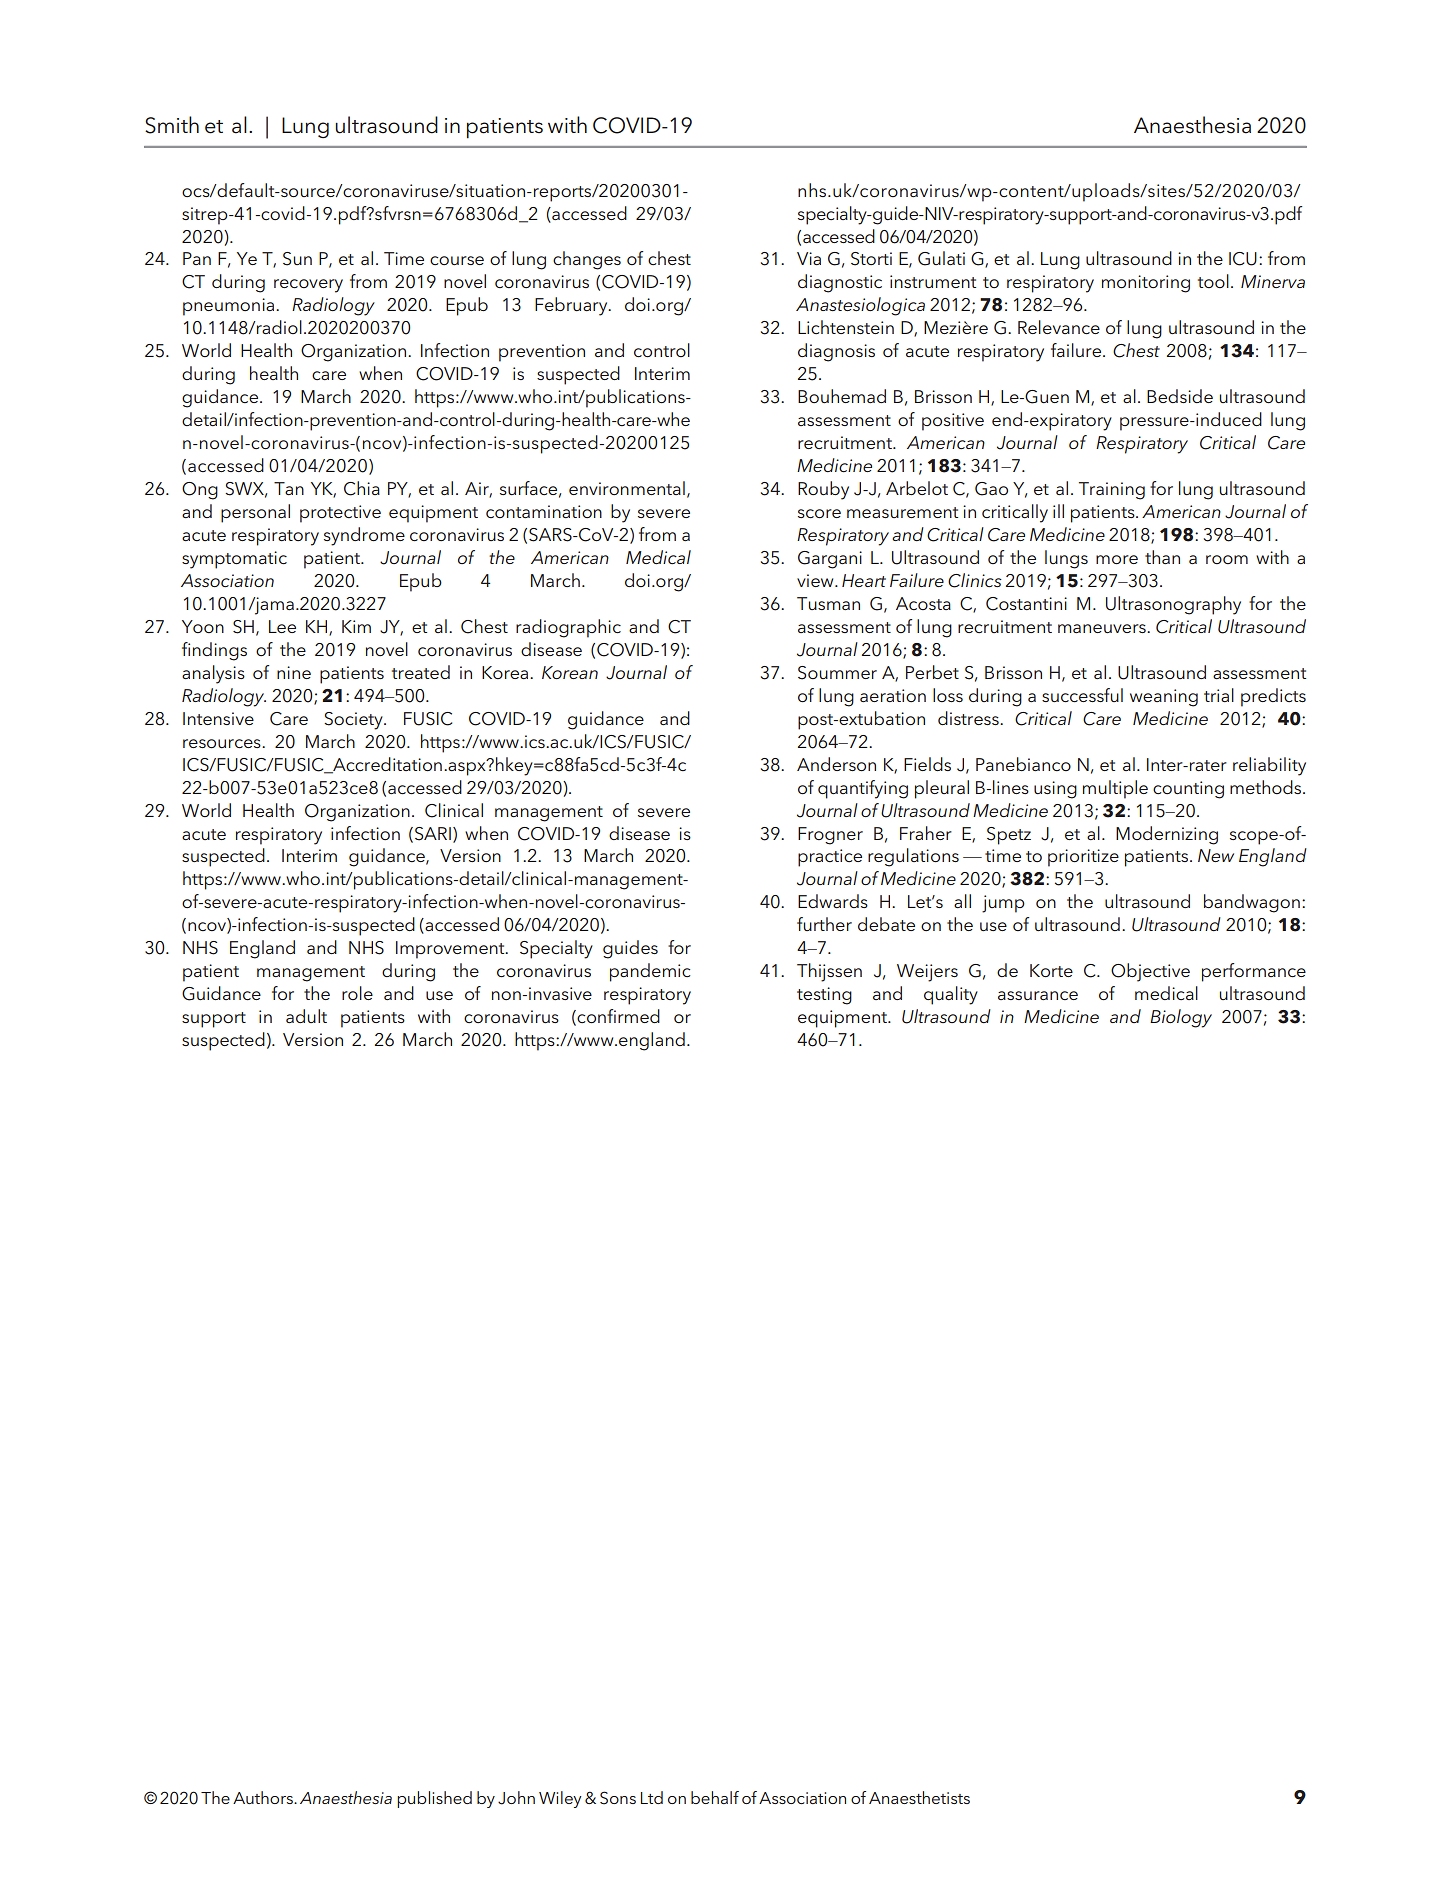 This screenshot has width=1444, height=1898. I want to click on testing, so click(824, 996).
